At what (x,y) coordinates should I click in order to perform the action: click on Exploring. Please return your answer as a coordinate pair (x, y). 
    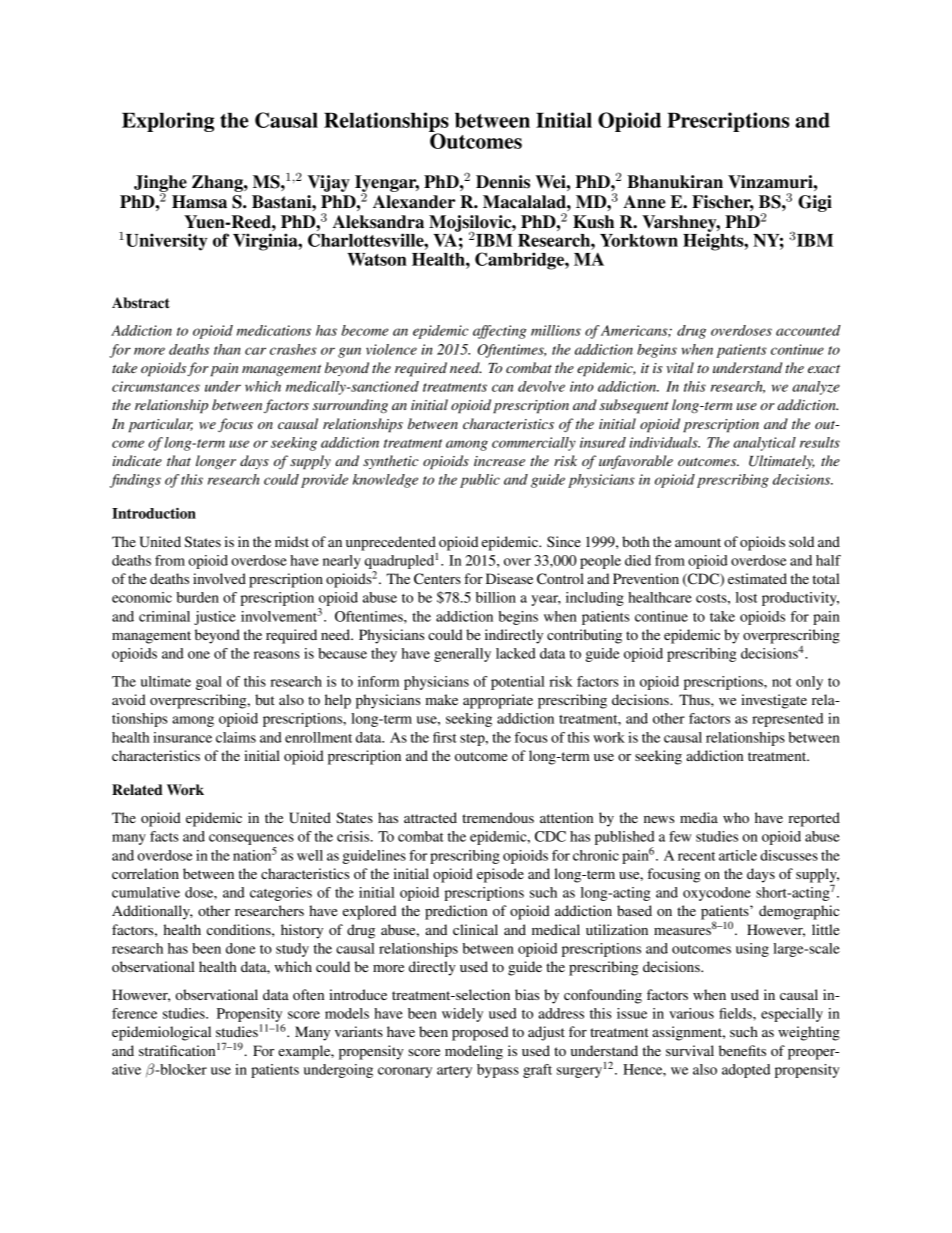
    Looking at the image, I should click on (168, 122).
